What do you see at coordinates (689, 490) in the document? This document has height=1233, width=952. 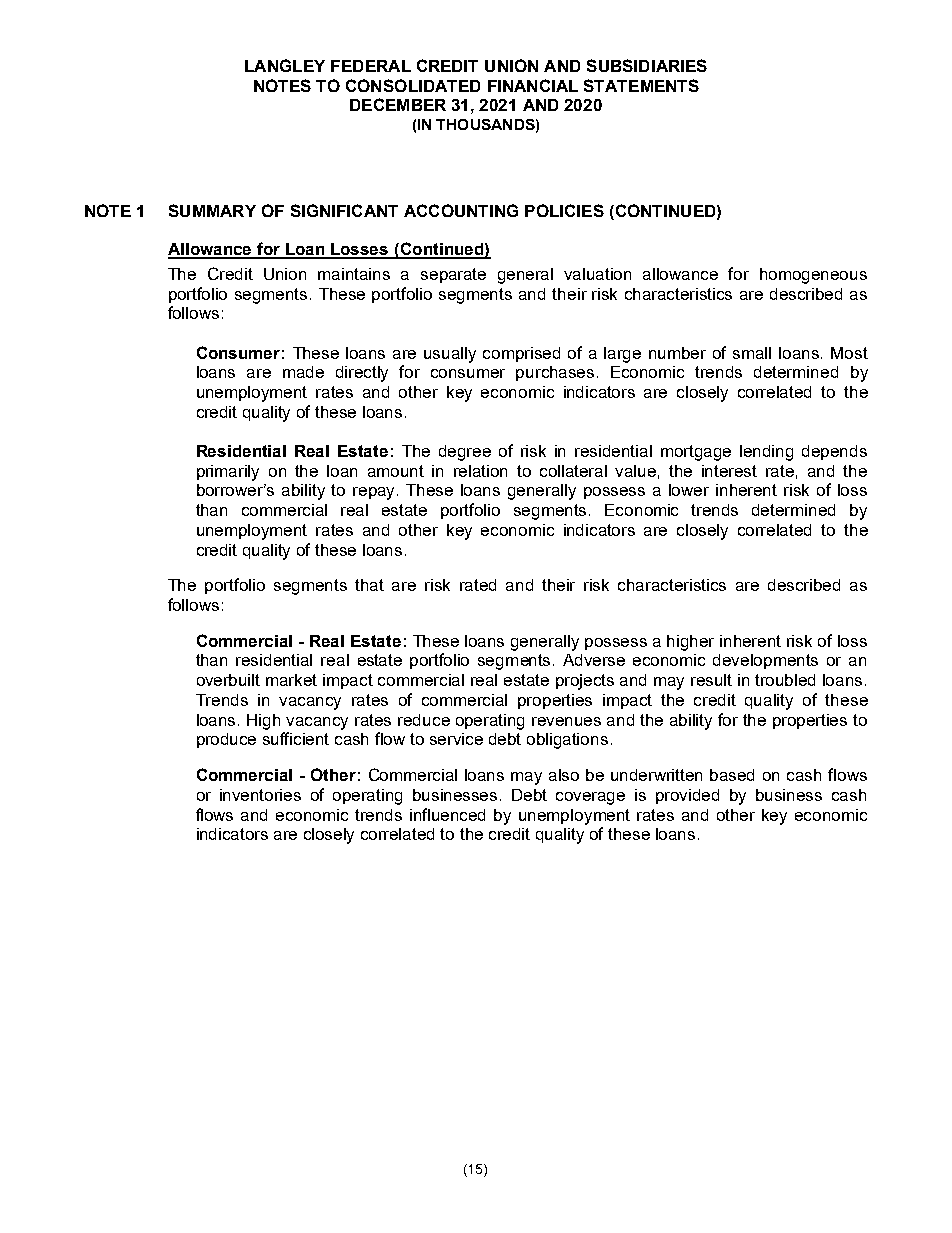 I see `lower` at bounding box center [689, 490].
